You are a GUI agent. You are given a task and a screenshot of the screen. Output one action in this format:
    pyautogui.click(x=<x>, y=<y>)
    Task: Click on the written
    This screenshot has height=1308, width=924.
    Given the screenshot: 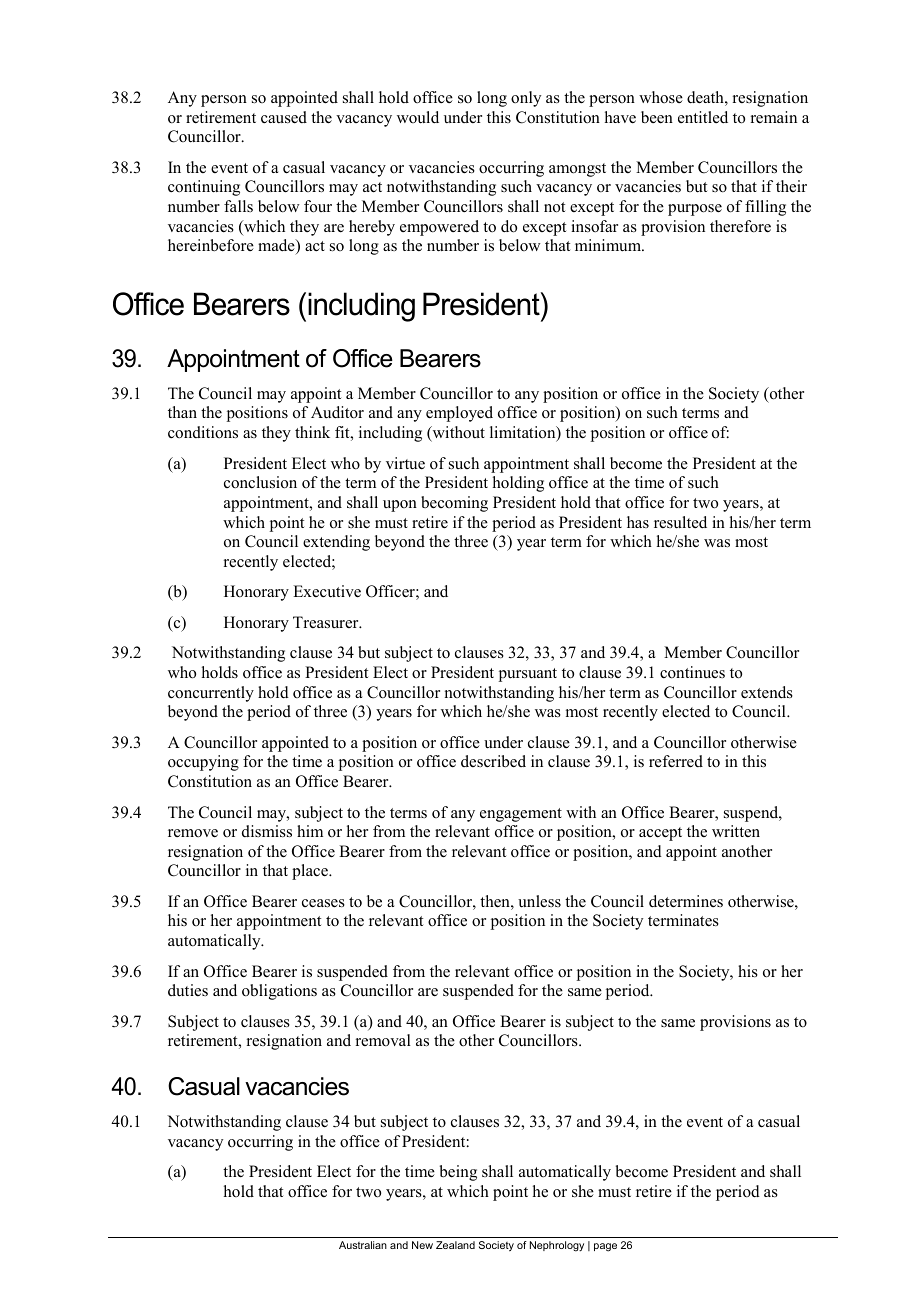 What is the action you would take?
    pyautogui.click(x=736, y=831)
